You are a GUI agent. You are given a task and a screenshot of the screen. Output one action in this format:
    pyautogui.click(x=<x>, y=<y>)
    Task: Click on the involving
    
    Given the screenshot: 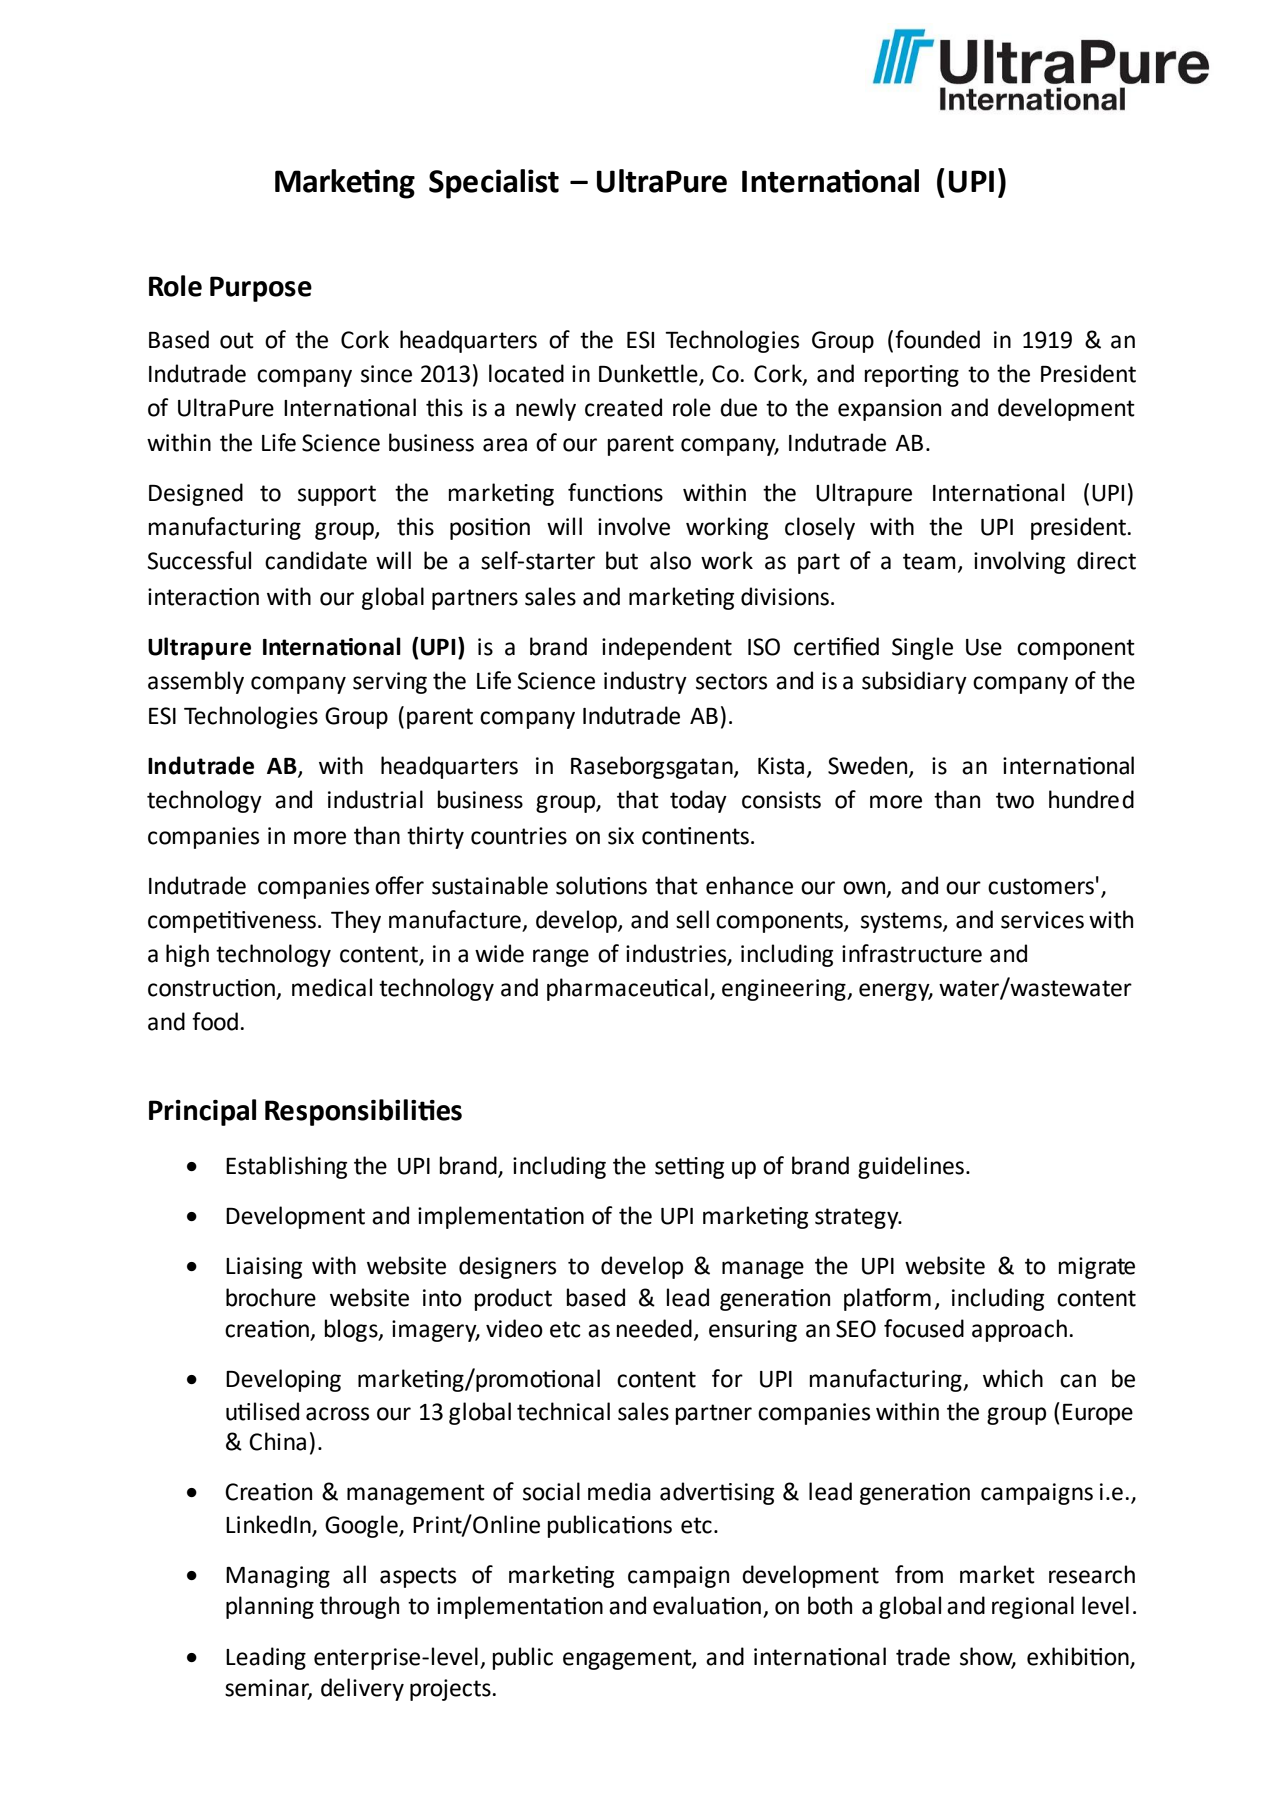 What is the action you would take?
    pyautogui.click(x=1019, y=562)
